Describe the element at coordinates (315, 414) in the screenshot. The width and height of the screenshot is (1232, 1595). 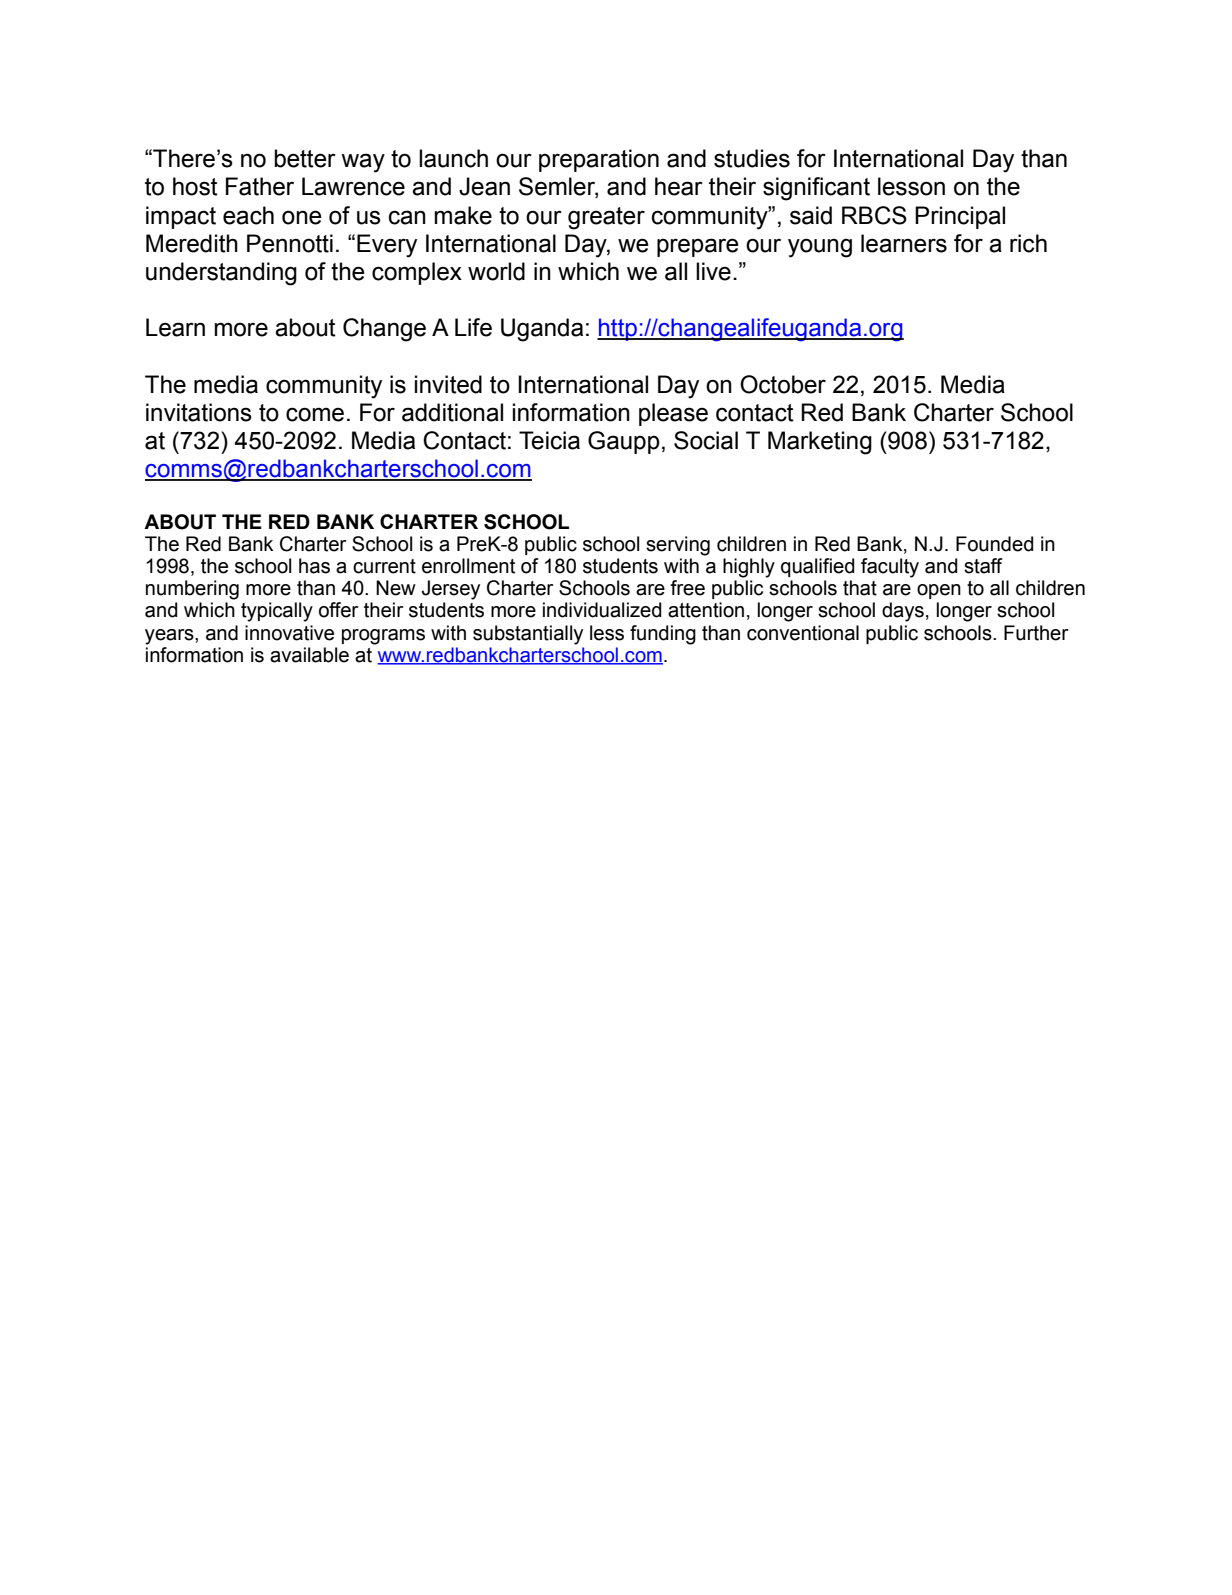
I see `come` at that location.
